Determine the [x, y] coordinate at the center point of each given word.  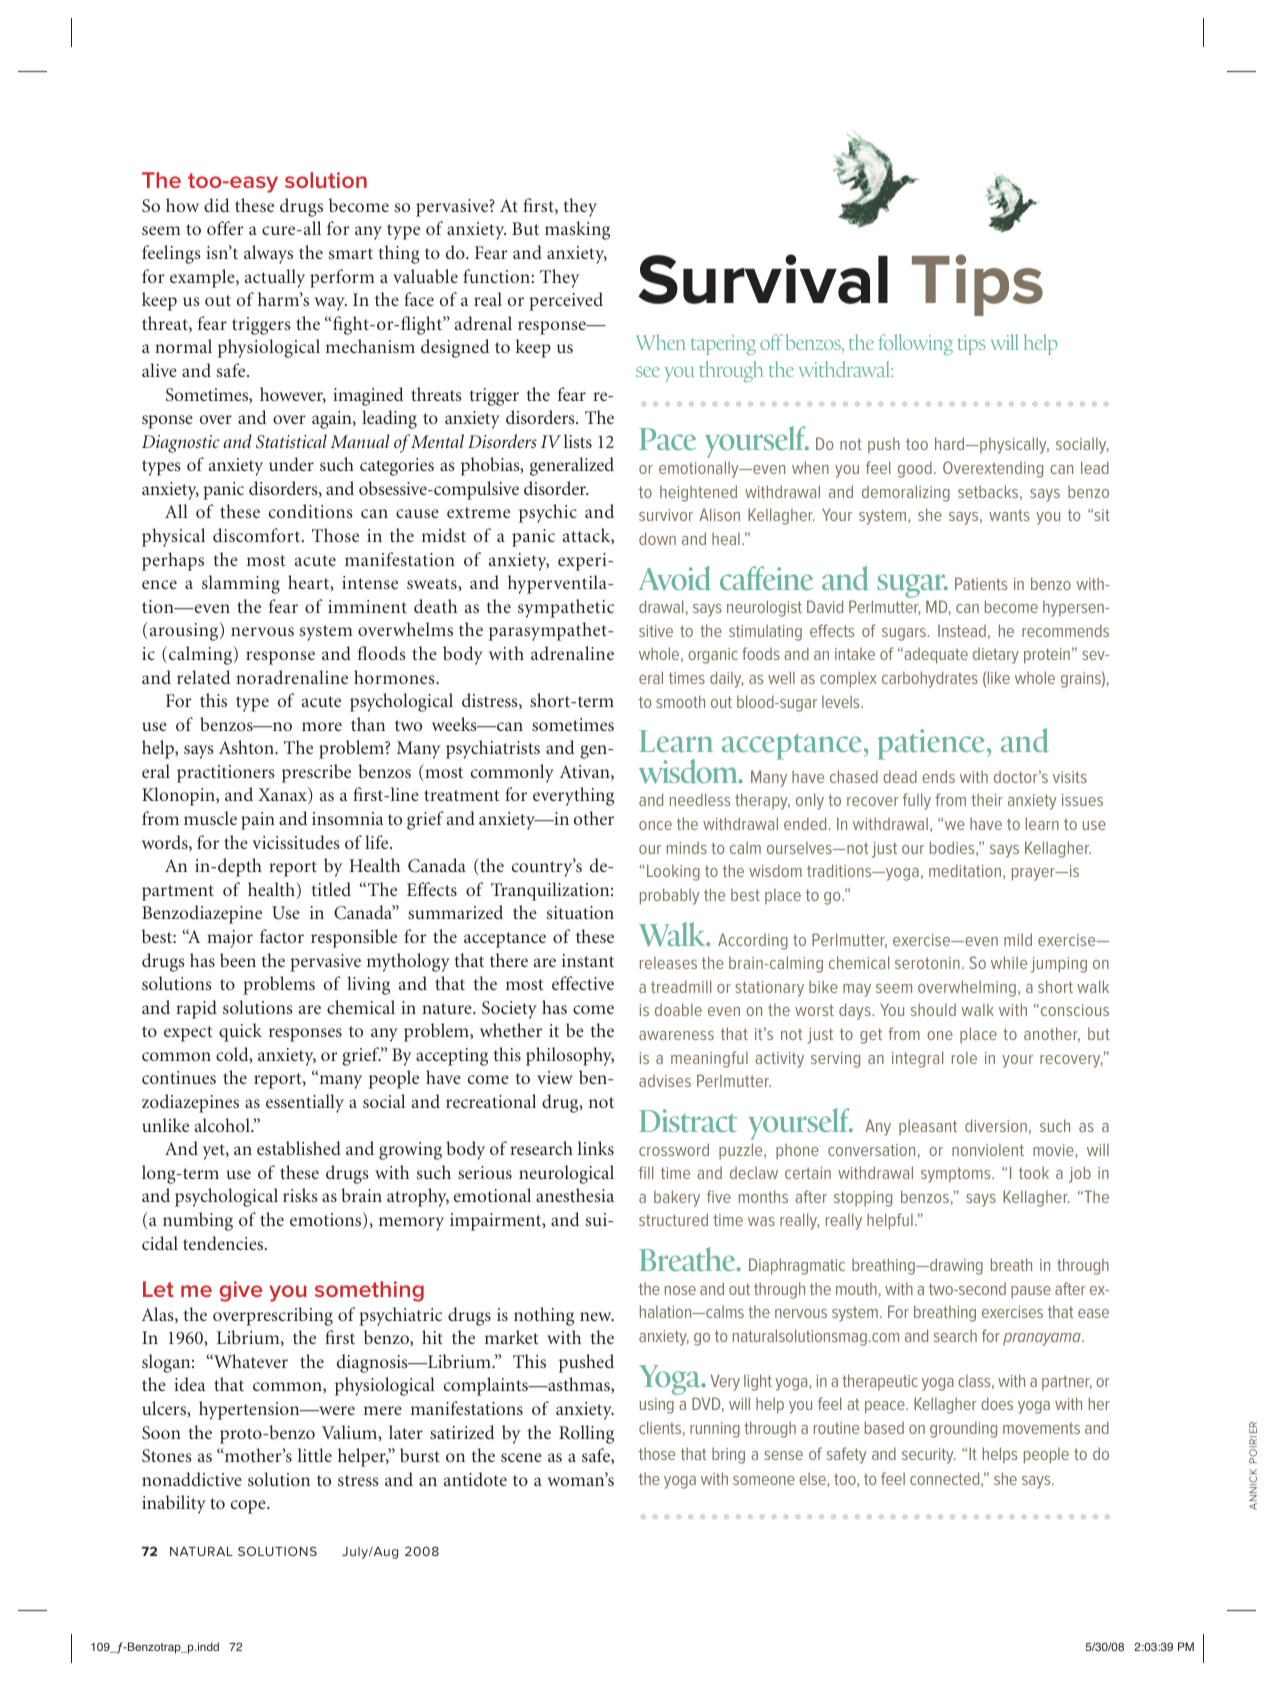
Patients [981, 583]
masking [577, 230]
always [268, 254]
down [657, 538]
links [596, 1148]
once [655, 825]
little [315, 1455]
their [987, 799]
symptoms [957, 1175]
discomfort [258, 535]
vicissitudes [296, 842]
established [299, 1148]
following [916, 344]
